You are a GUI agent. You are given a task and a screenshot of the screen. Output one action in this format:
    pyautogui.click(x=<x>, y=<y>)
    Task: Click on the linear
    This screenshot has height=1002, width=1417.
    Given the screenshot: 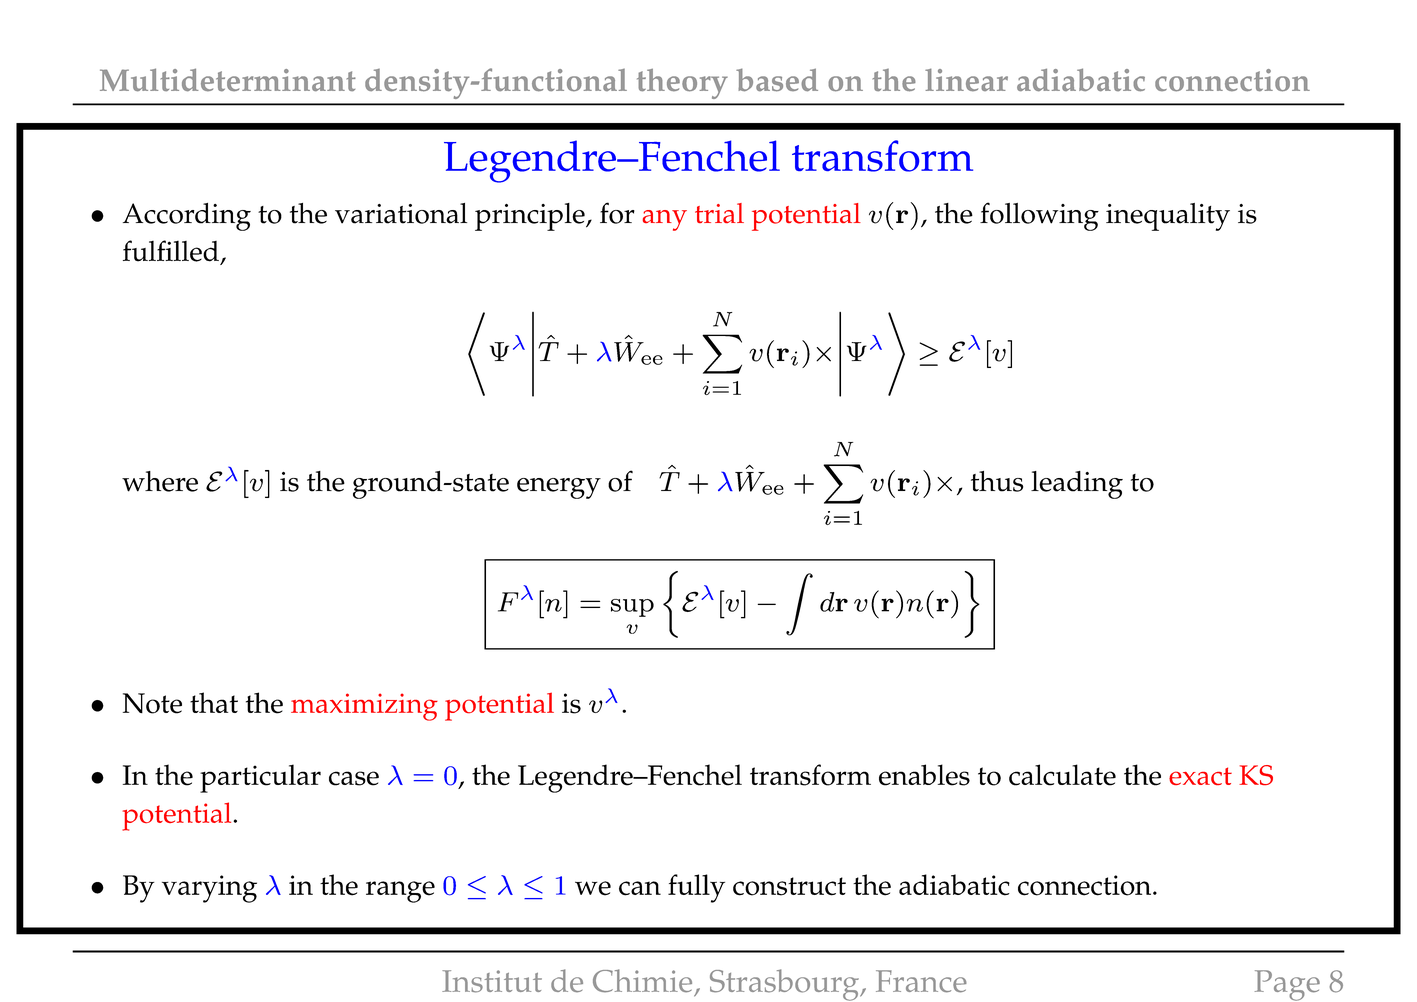 What is the action you would take?
    pyautogui.click(x=966, y=80)
